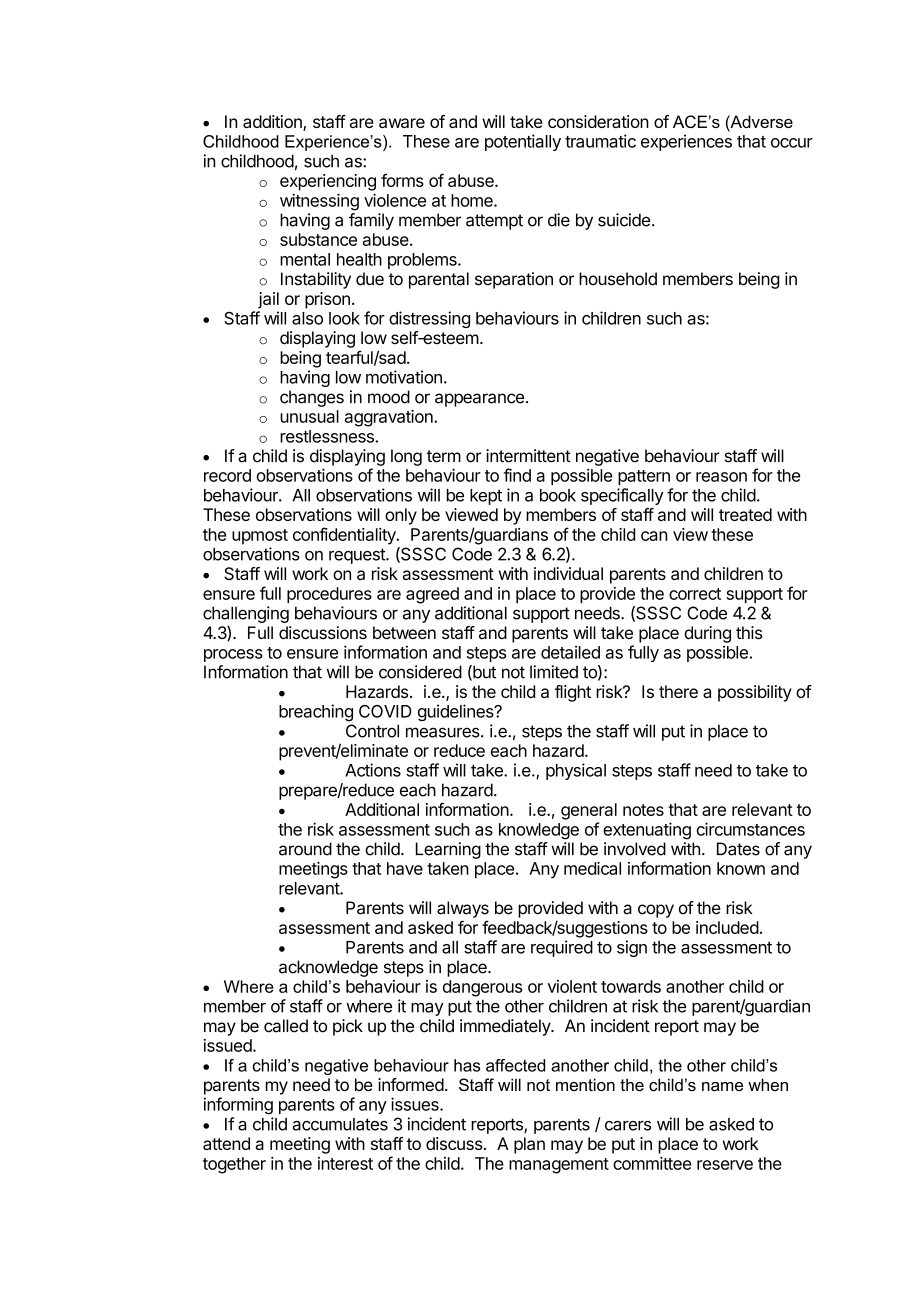 This screenshot has width=924, height=1308. Describe the element at coordinates (721, 477) in the screenshot. I see `reason` at that location.
